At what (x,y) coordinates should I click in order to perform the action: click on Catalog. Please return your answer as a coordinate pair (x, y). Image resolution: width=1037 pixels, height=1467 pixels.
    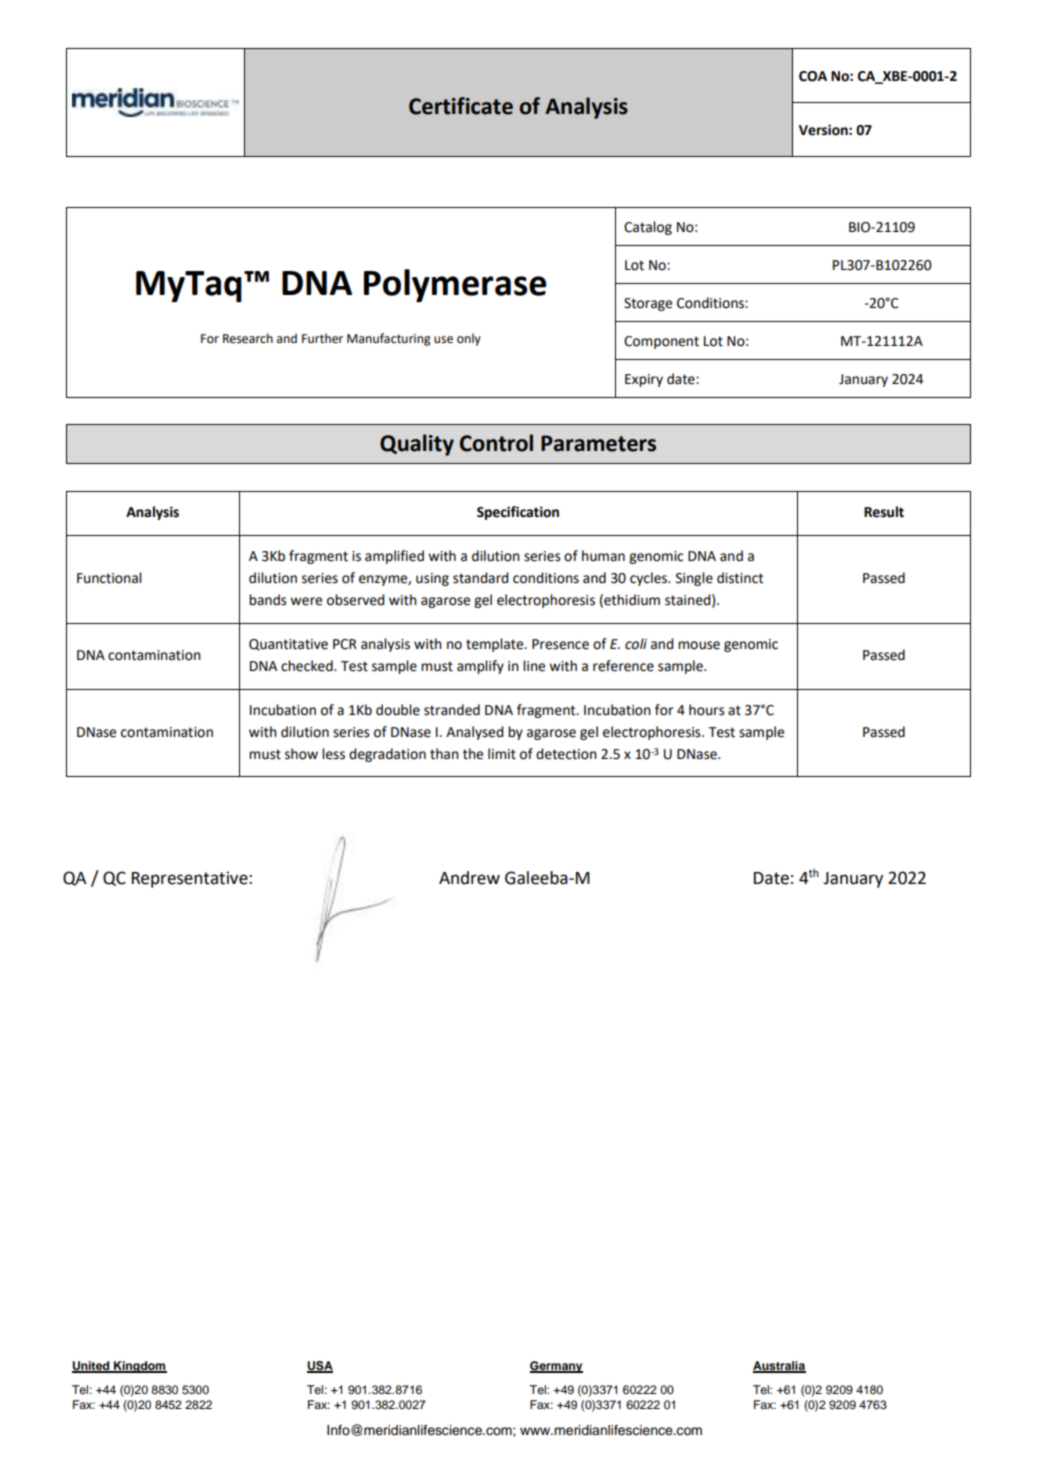
    Looking at the image, I should click on (648, 228).
